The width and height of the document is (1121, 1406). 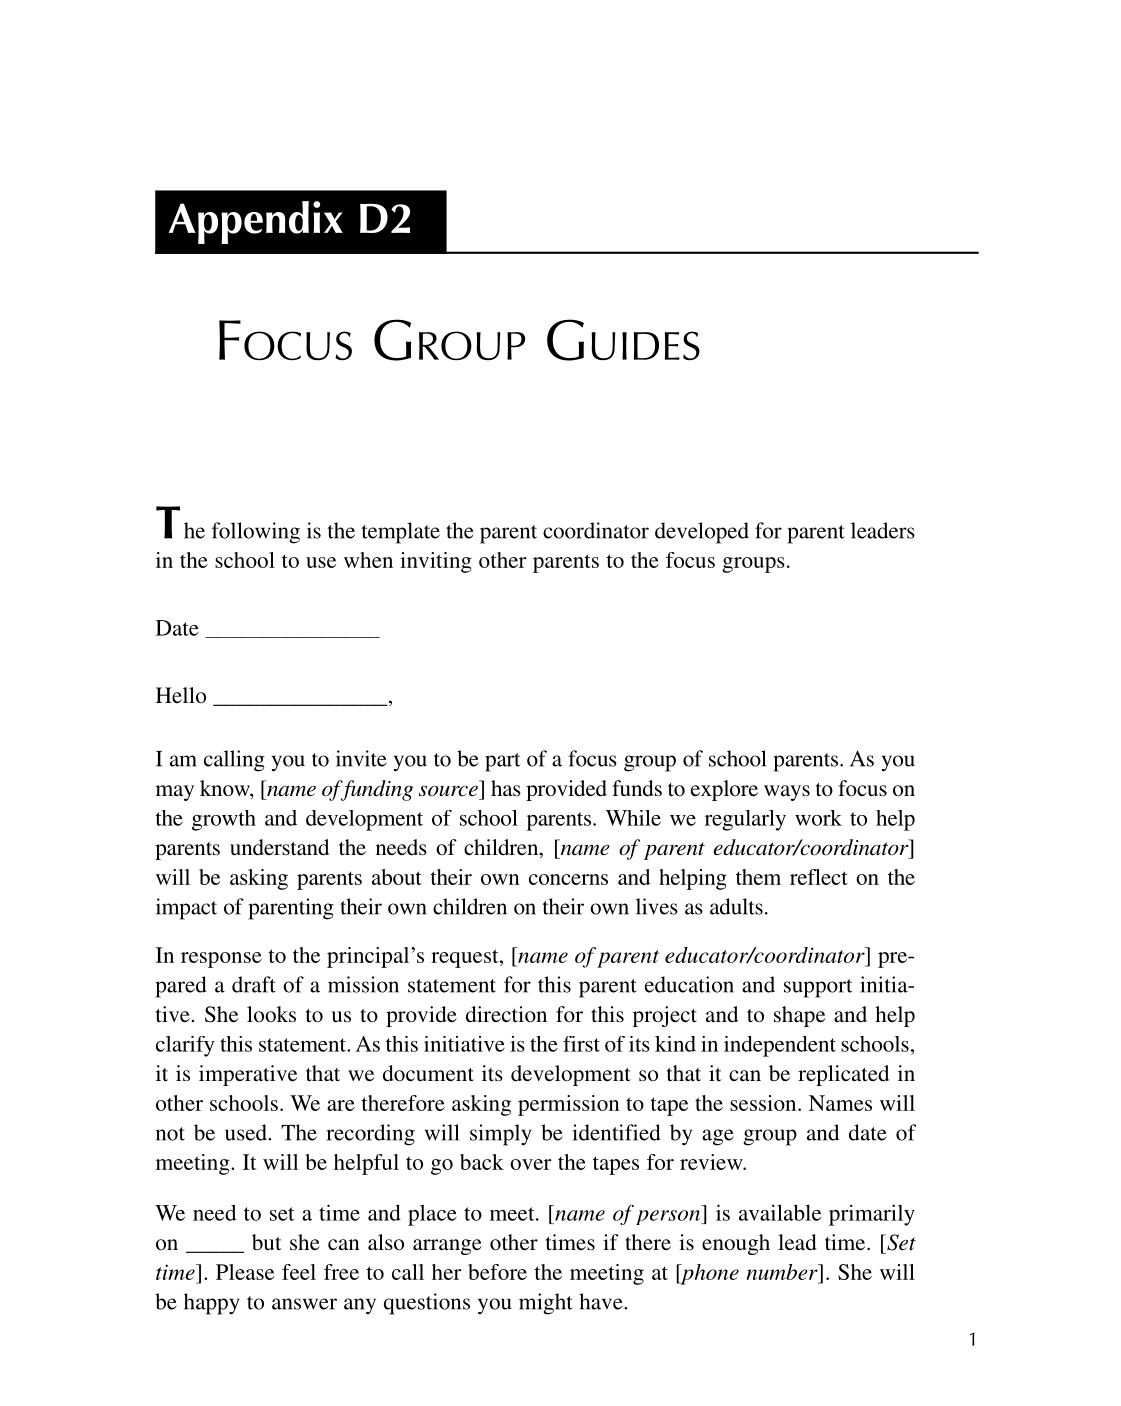 I want to click on growth, so click(x=224, y=820).
